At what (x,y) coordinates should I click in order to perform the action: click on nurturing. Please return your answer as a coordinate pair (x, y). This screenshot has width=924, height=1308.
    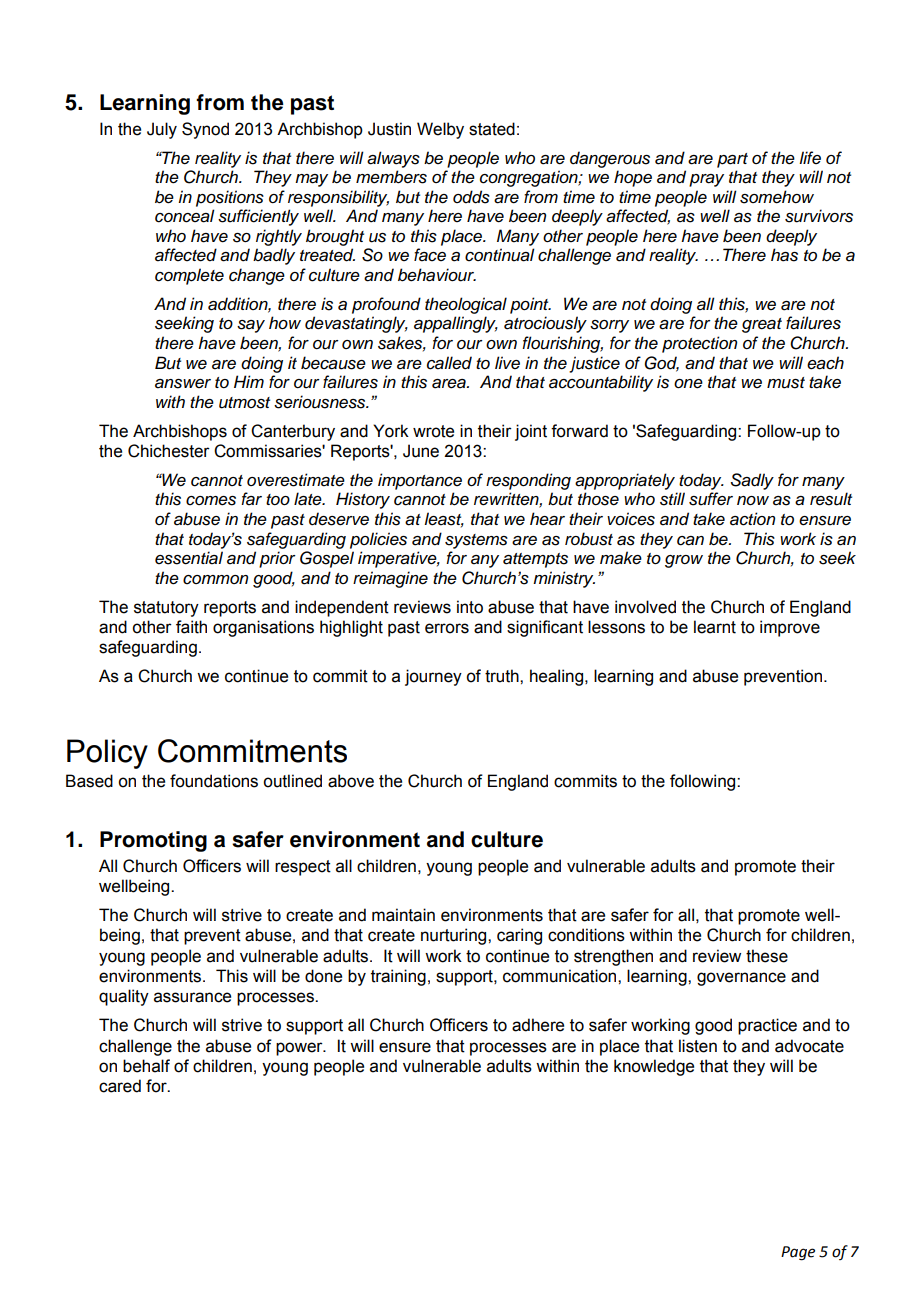
    Looking at the image, I should click on (455, 936).
